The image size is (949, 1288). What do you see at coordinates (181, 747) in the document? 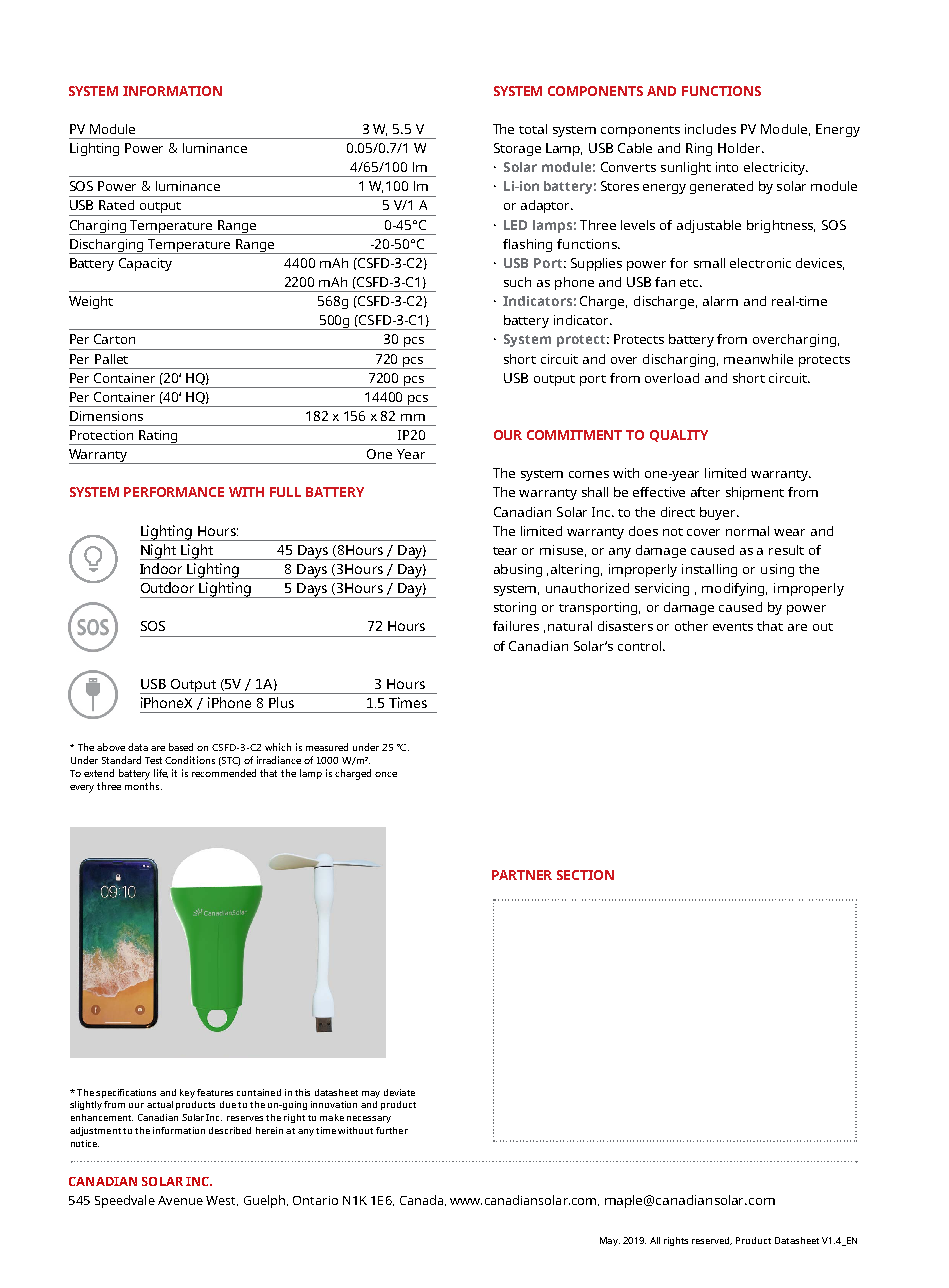
I see `based` at bounding box center [181, 747].
